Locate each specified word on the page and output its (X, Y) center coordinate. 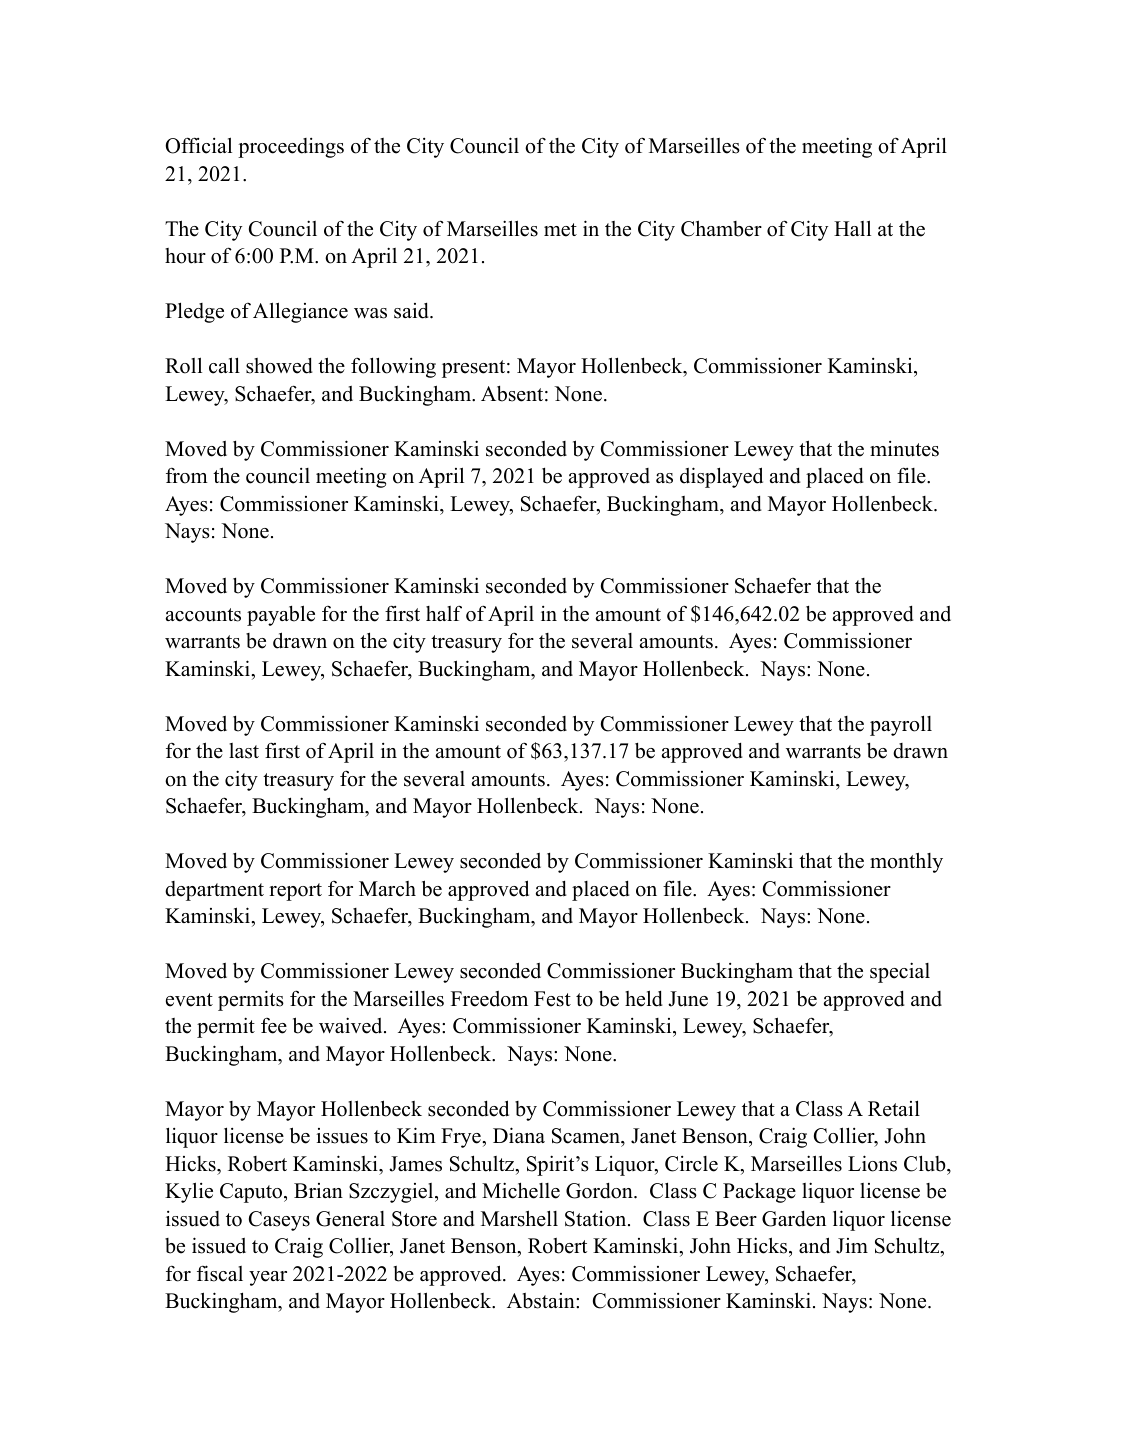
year (268, 1278)
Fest (552, 999)
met (560, 230)
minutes (904, 449)
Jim (852, 1246)
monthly (906, 862)
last (244, 751)
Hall (852, 228)
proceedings (291, 148)
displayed (721, 477)
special (900, 972)
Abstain (542, 1301)
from (187, 475)
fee (274, 1026)
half (444, 613)
